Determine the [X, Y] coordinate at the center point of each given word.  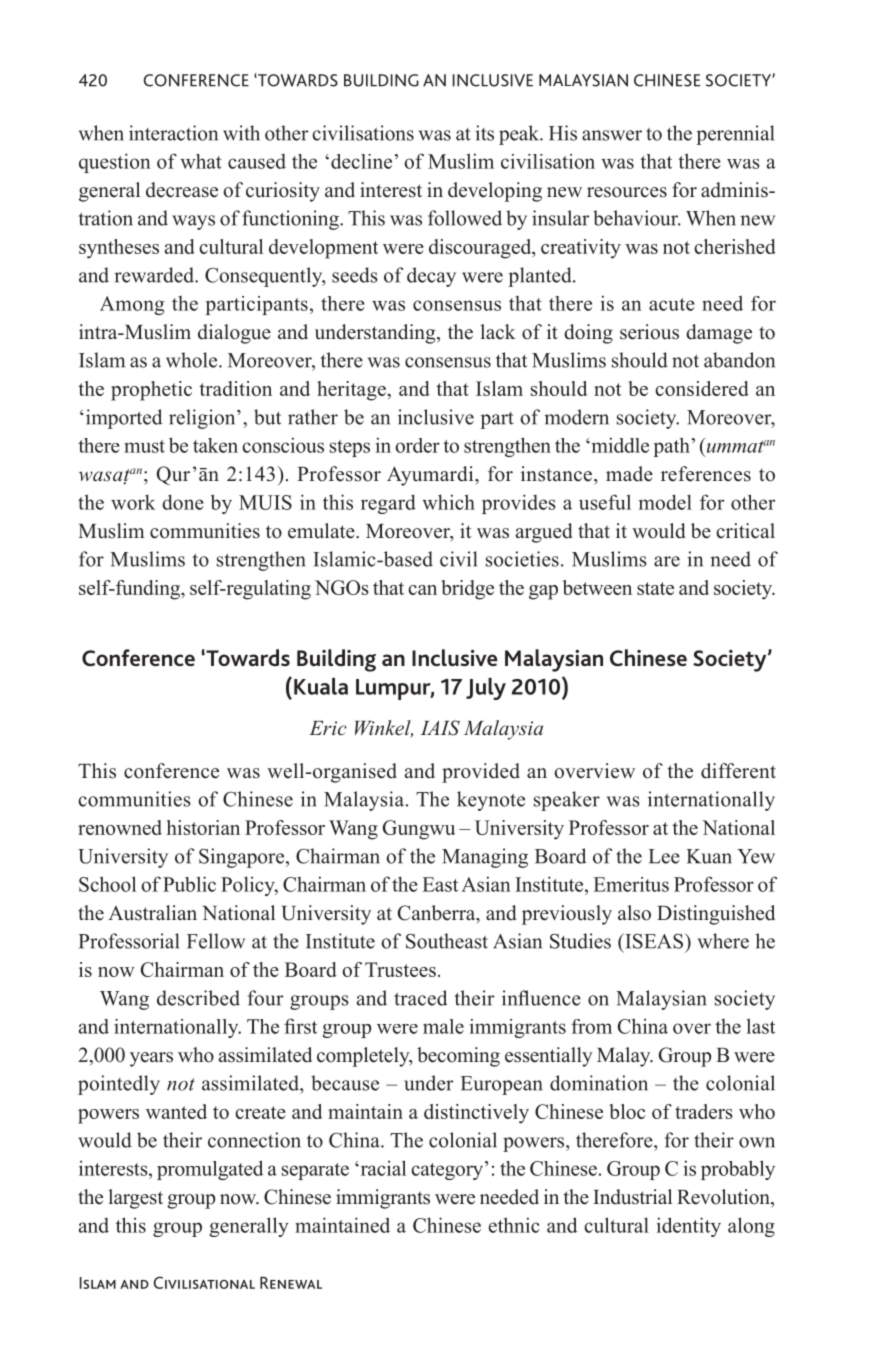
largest [135, 1199]
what [201, 161]
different [738, 771]
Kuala [321, 686]
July [486, 689]
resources [627, 192]
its [484, 133]
